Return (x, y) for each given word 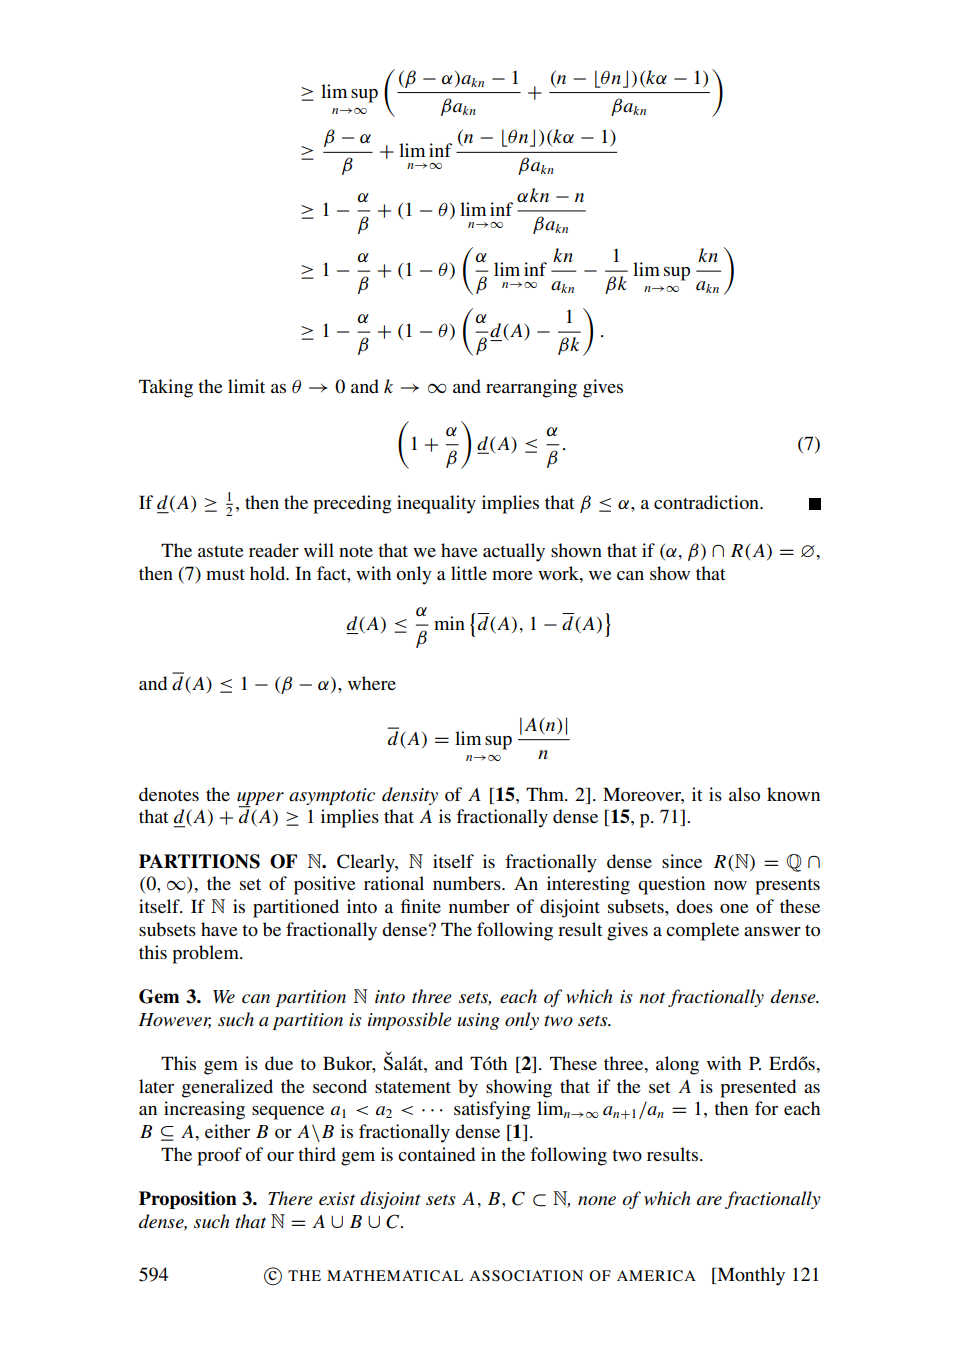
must (225, 574)
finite (421, 906)
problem (206, 954)
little (469, 573)
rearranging (531, 388)
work (559, 573)
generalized (227, 1088)
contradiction (707, 502)
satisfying (492, 1110)
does (694, 906)
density (410, 796)
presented (758, 1088)
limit (246, 386)
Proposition (188, 1200)
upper (260, 799)
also (744, 794)
